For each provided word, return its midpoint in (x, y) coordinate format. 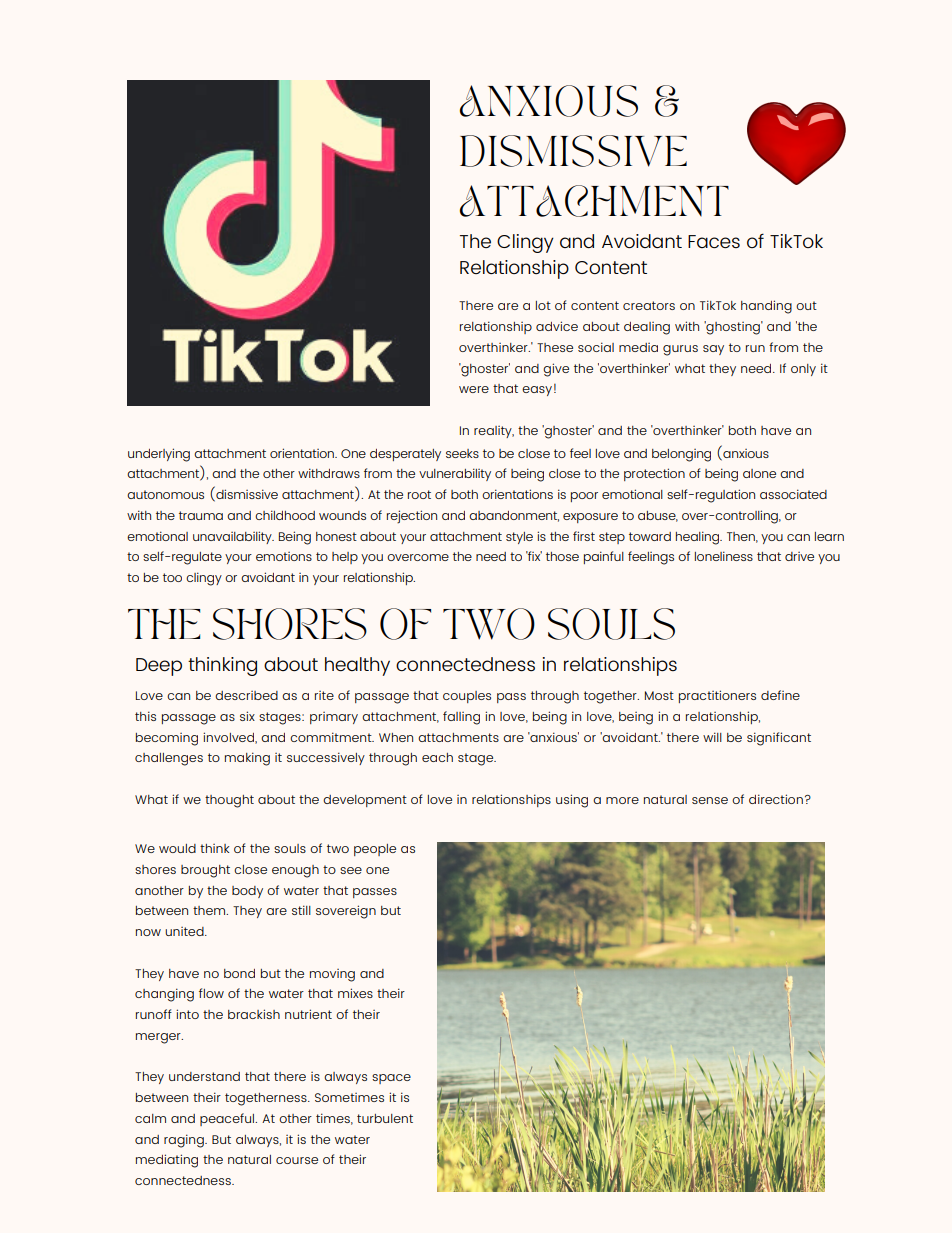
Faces (714, 241)
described (246, 695)
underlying (159, 455)
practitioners (717, 696)
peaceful (228, 1119)
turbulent (385, 1118)
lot (543, 305)
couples (467, 697)
